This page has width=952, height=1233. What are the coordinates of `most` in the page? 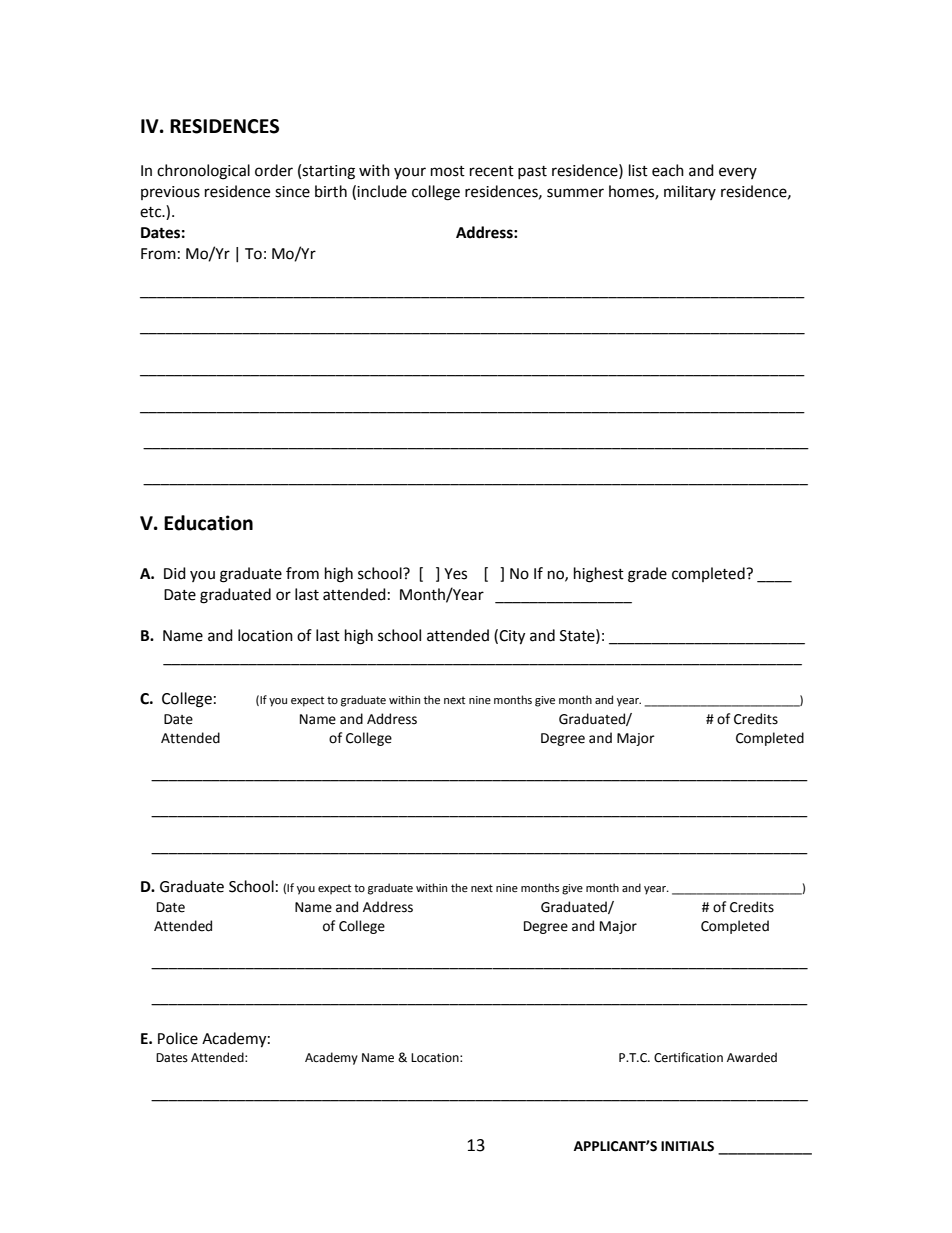 It's located at (448, 171).
